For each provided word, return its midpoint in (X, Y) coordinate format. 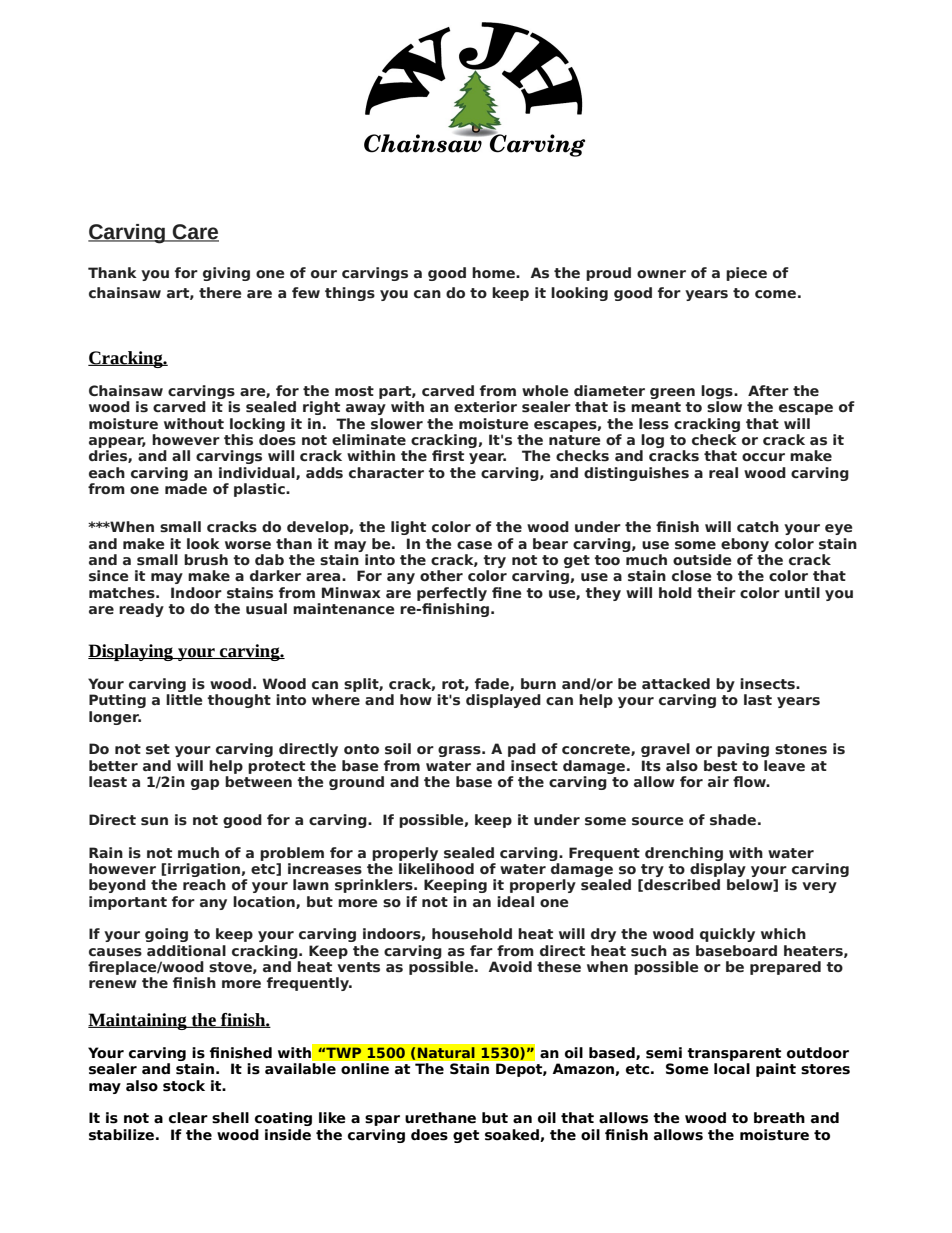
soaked (513, 1135)
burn (538, 683)
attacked (676, 684)
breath (779, 1118)
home (494, 273)
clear (188, 1118)
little (184, 700)
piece (746, 274)
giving (226, 274)
